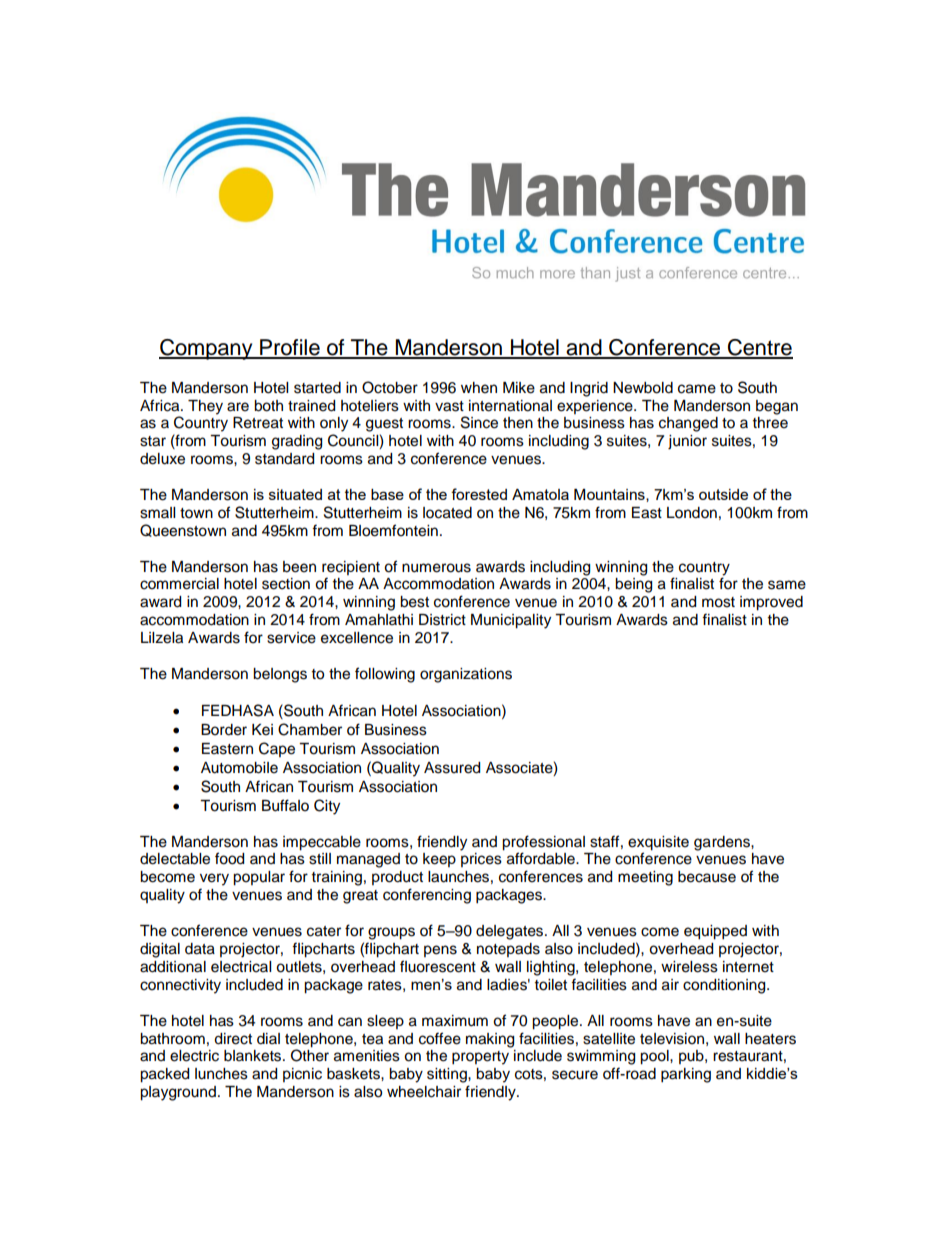  What do you see at coordinates (436, 568) in the image?
I see `numerous` at bounding box center [436, 568].
